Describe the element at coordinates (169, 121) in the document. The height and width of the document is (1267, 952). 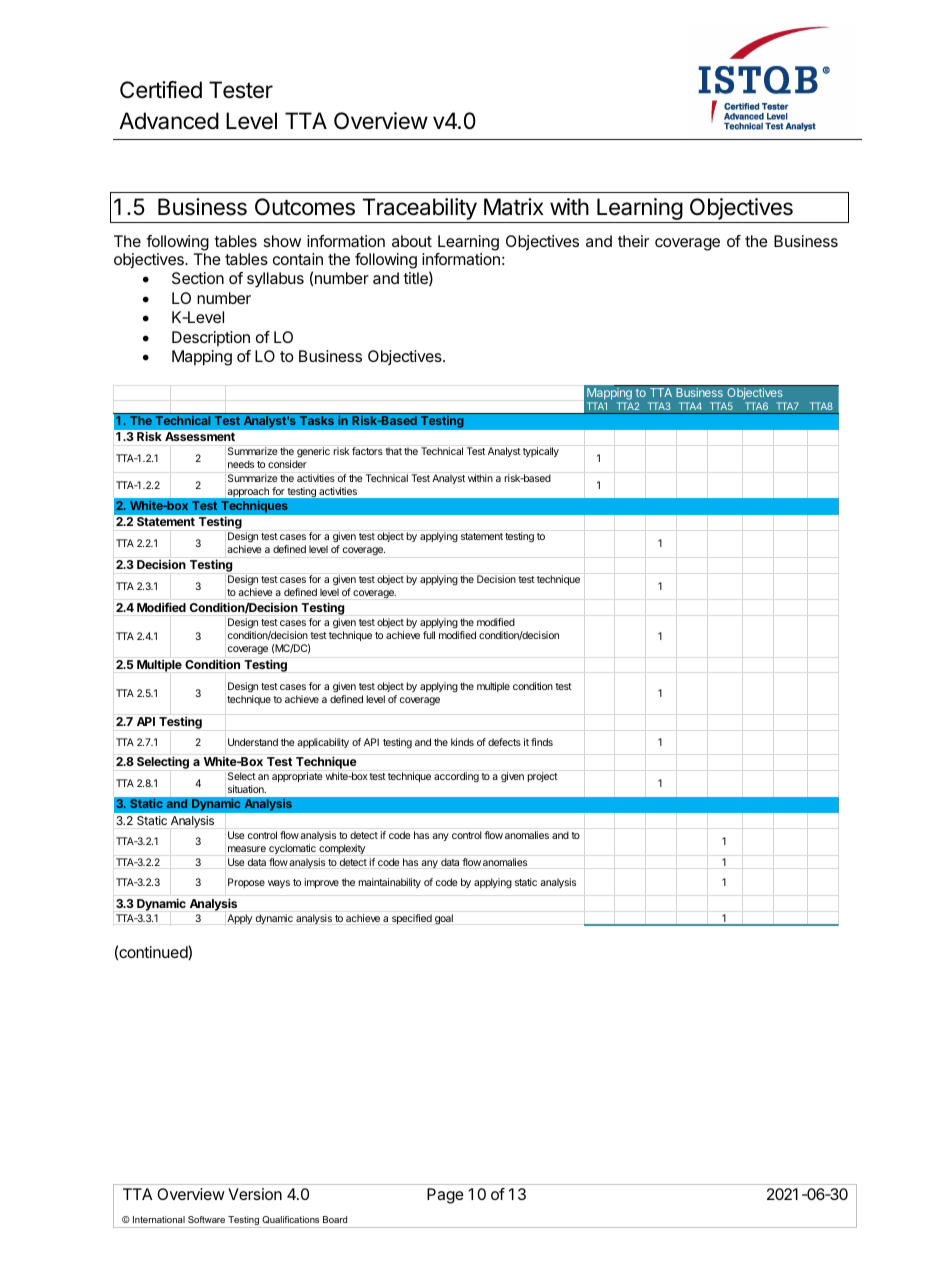
I see `Advanced` at that location.
